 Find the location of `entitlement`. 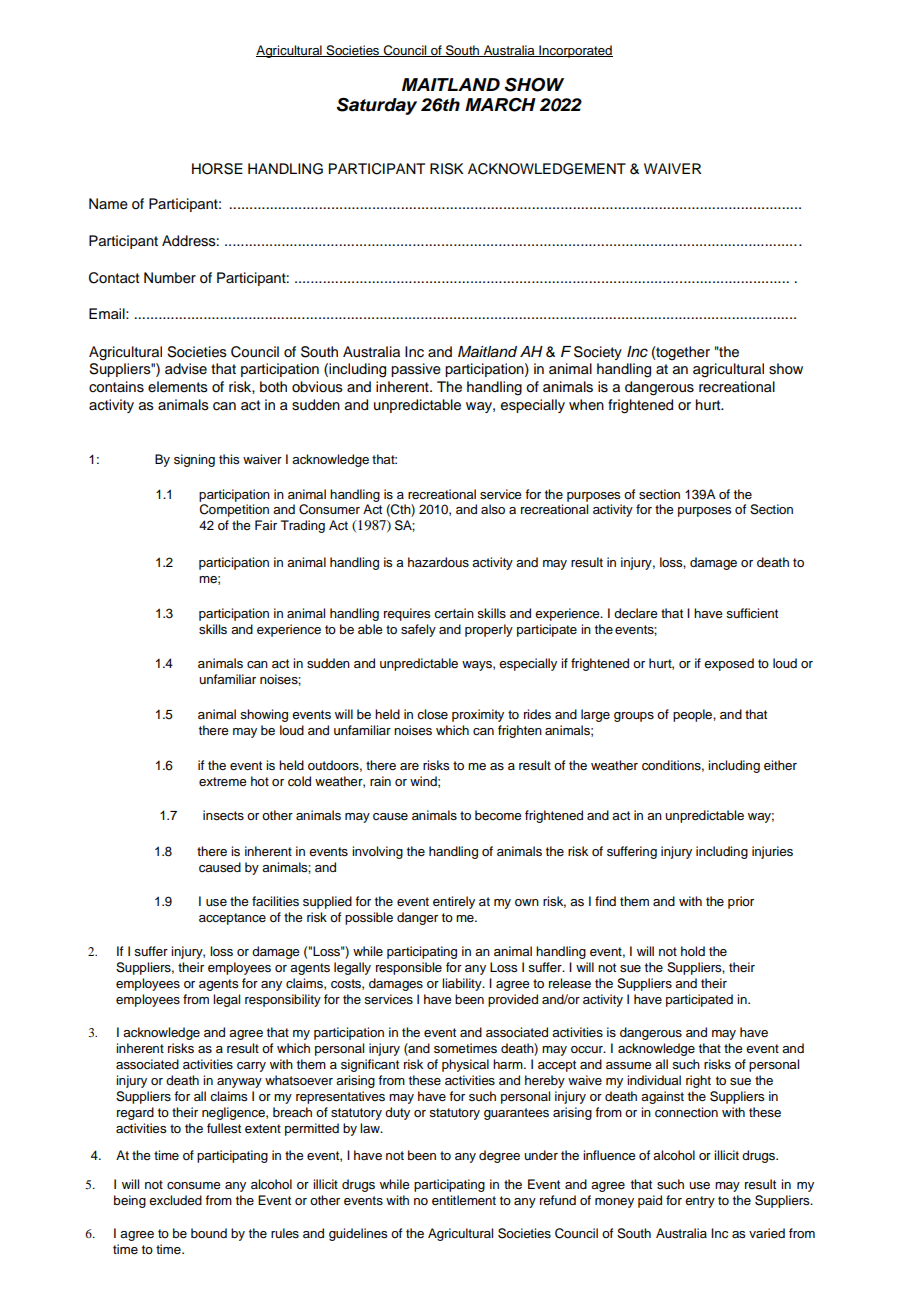

entitlement is located at coordinates (464, 1200).
